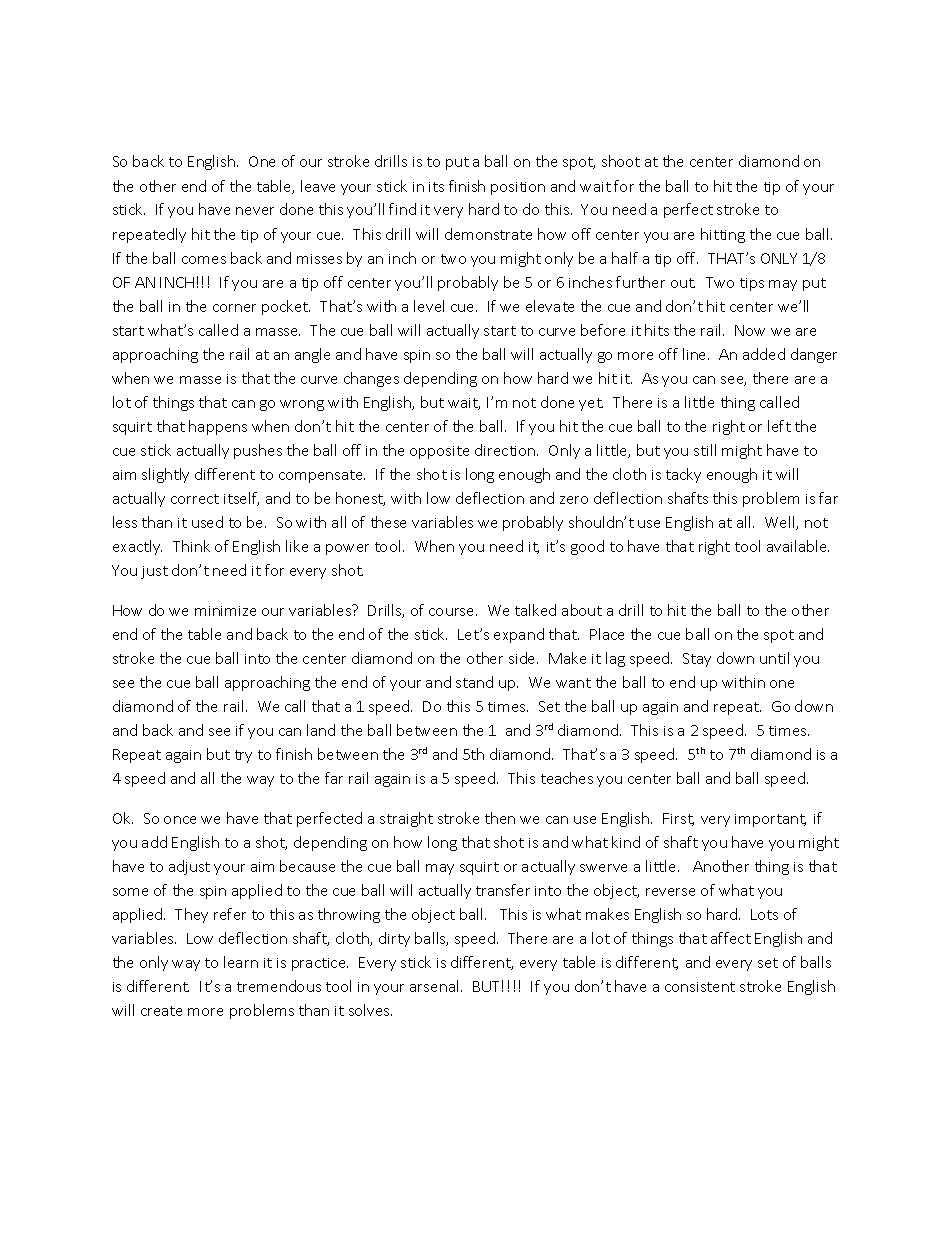  Describe the element at coordinates (723, 235) in the screenshot. I see `hitting` at that location.
